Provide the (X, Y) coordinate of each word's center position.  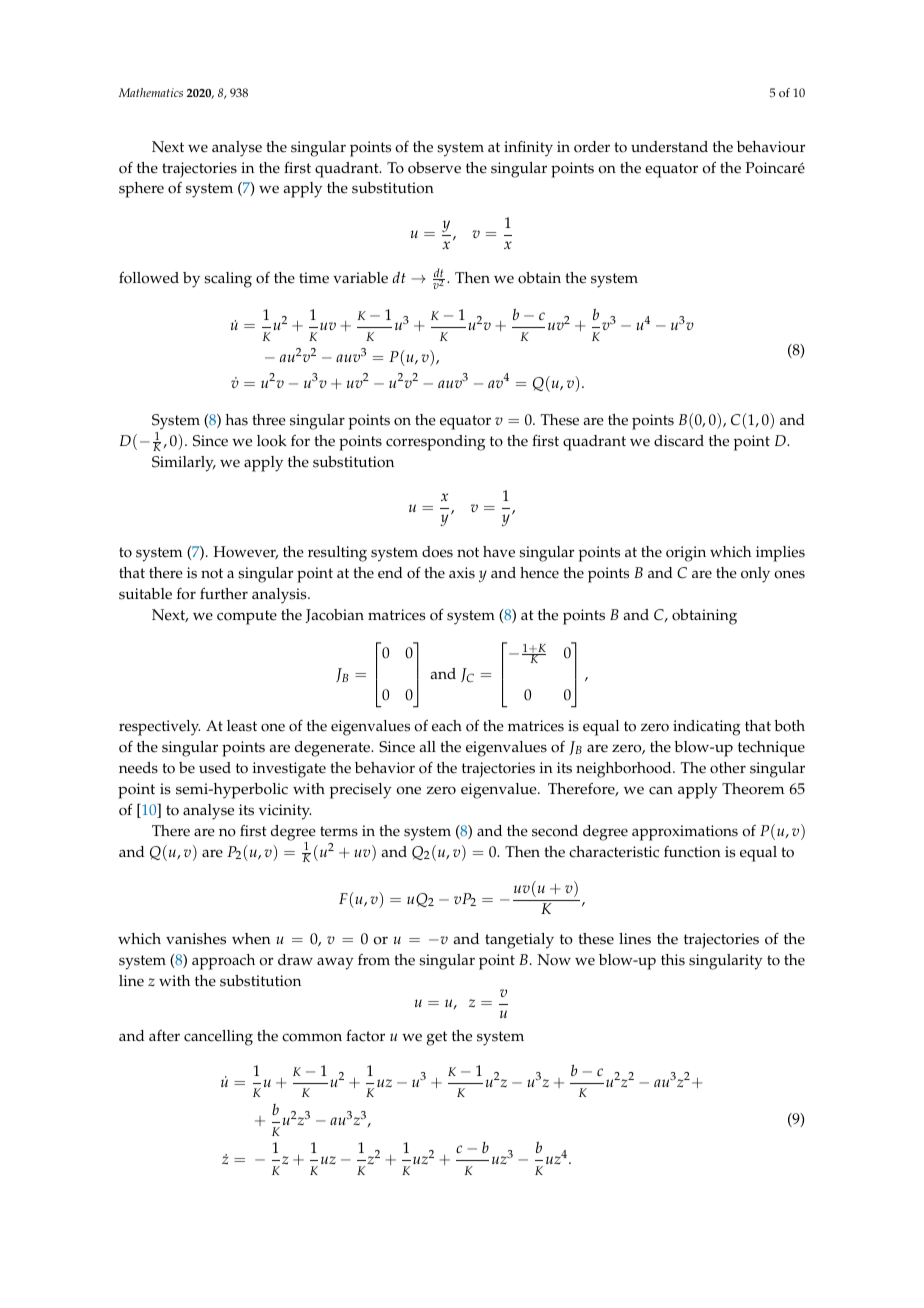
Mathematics (151, 92)
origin (686, 554)
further (224, 593)
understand (669, 147)
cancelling (218, 1038)
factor (365, 1035)
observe (434, 168)
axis (462, 573)
